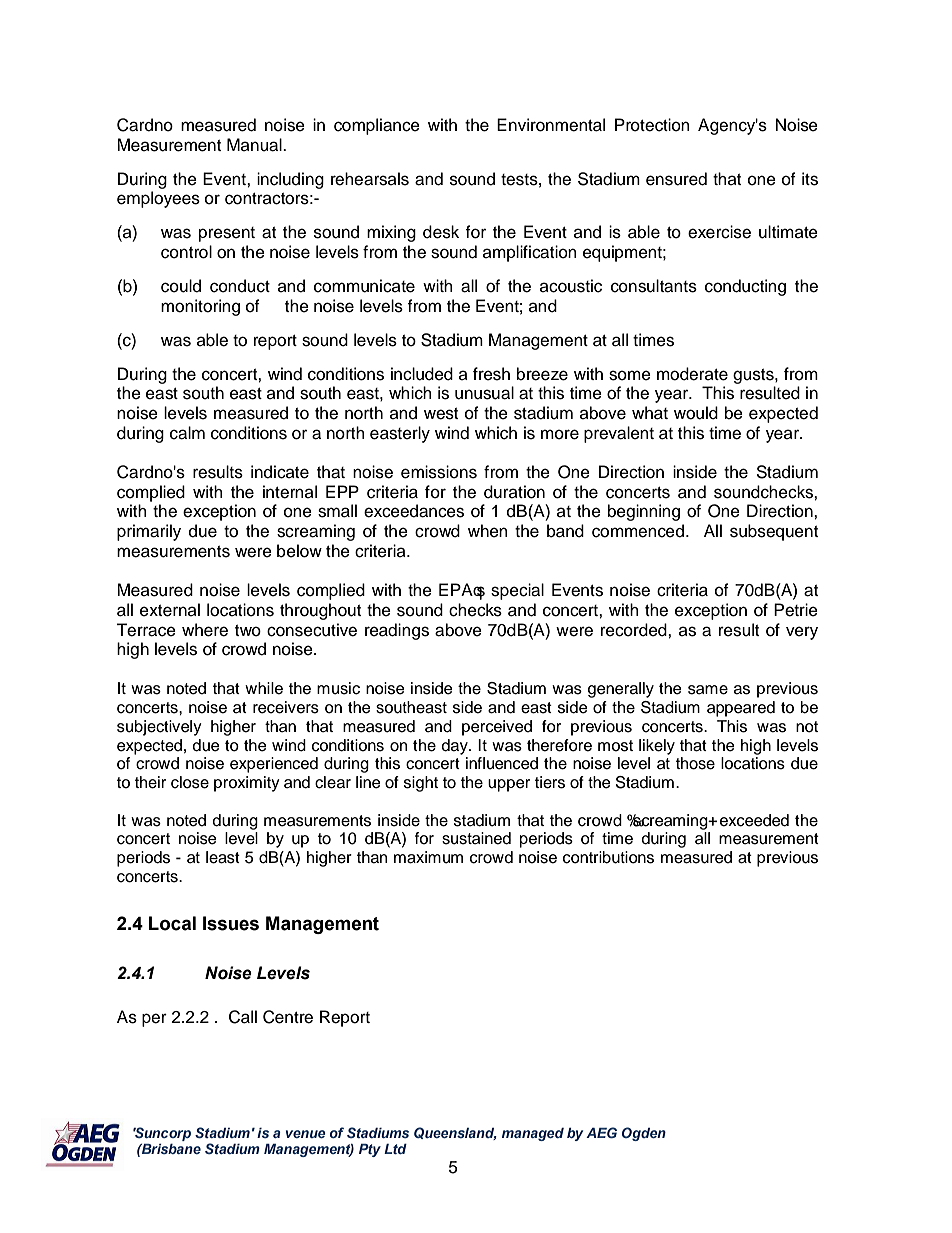  Describe the element at coordinates (439, 472) in the document. I see `emissions` at that location.
